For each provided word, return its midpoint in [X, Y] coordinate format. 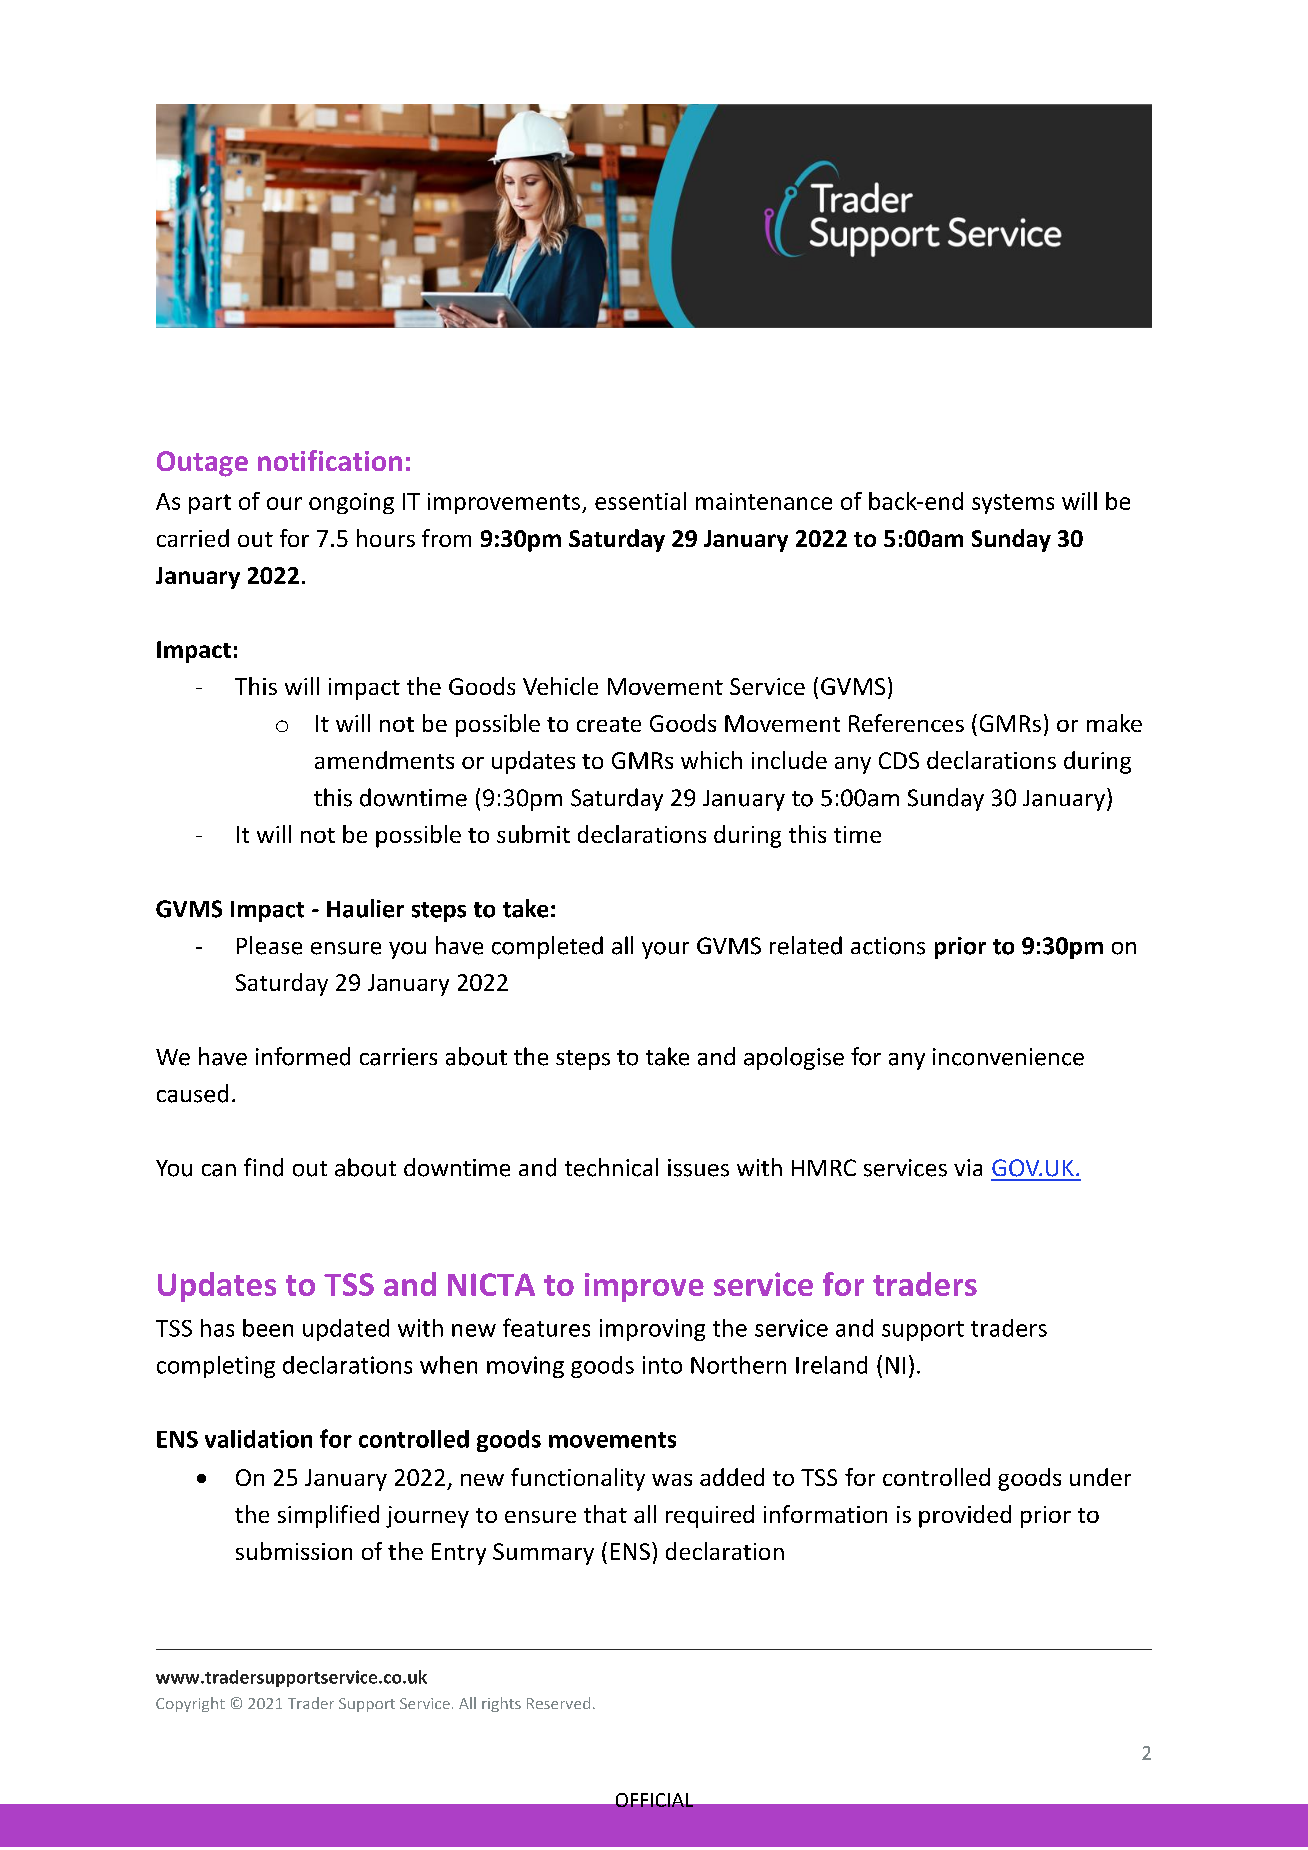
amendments [384, 760]
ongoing [351, 503]
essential [640, 501]
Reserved [558, 1703]
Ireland [831, 1365]
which [711, 760]
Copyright [190, 1704]
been [268, 1328]
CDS [899, 760]
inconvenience [1008, 1057]
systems [1013, 504]
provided [965, 1516]
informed [303, 1056]
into [662, 1365]
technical [611, 1167]
